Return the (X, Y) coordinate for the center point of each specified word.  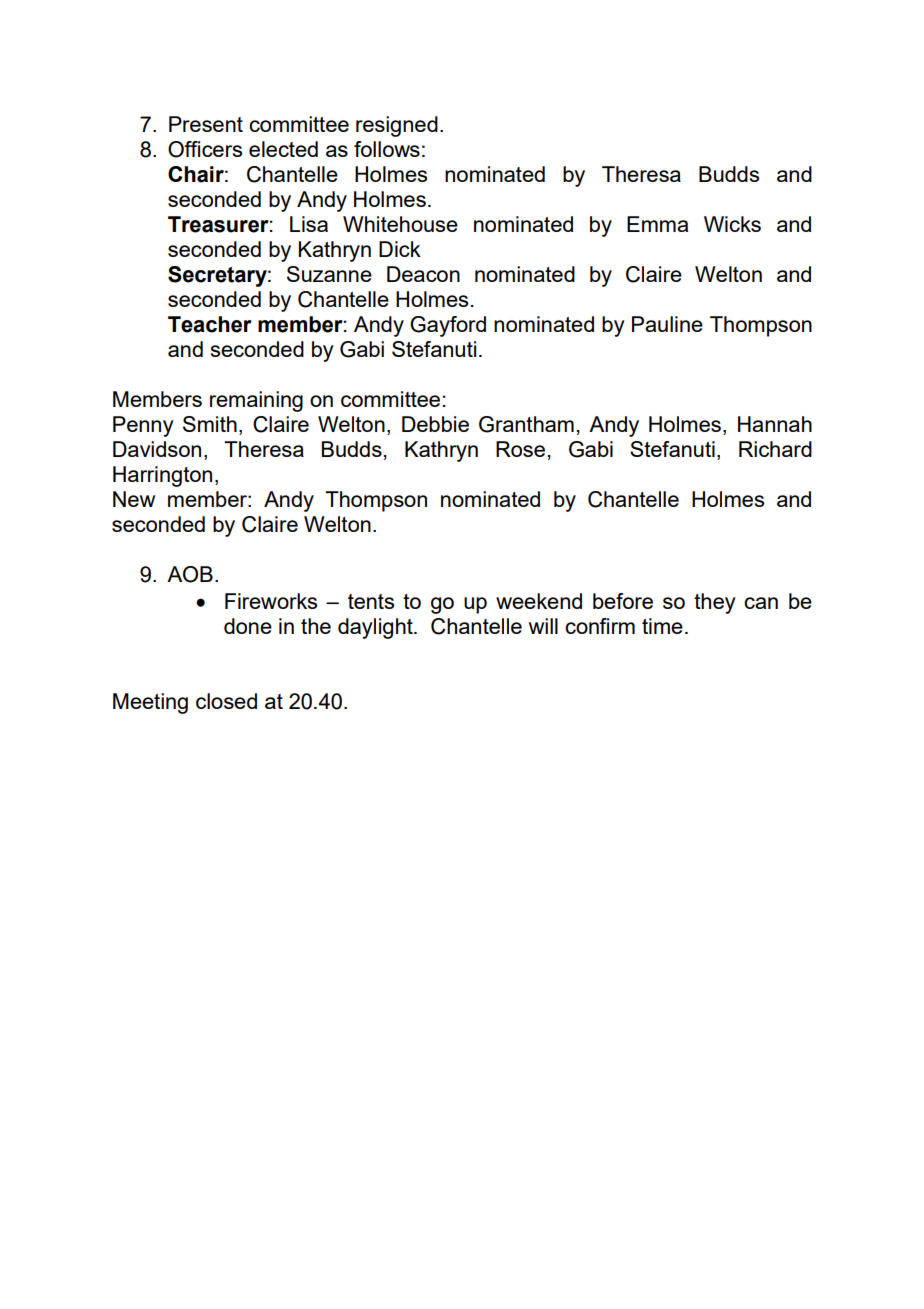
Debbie (435, 424)
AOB (190, 574)
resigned (397, 126)
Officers (205, 149)
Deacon (423, 274)
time (662, 626)
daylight (376, 628)
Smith (210, 424)
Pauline (667, 324)
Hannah (775, 424)
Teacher (210, 324)
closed (226, 701)
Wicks (732, 224)
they (715, 603)
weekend (539, 601)
